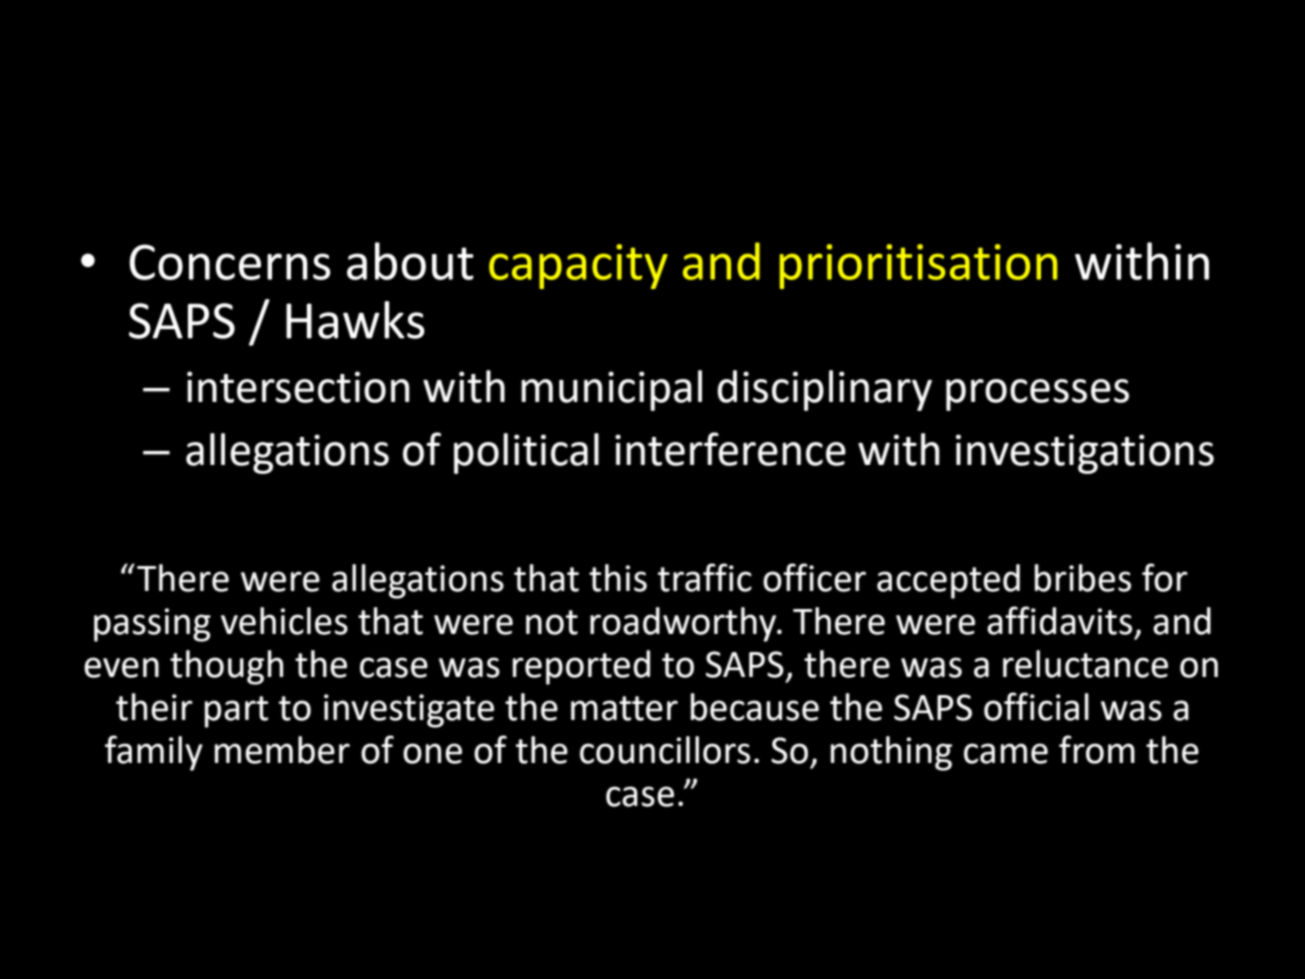  What do you see at coordinates (230, 262) in the screenshot?
I see `Concerns` at bounding box center [230, 262].
